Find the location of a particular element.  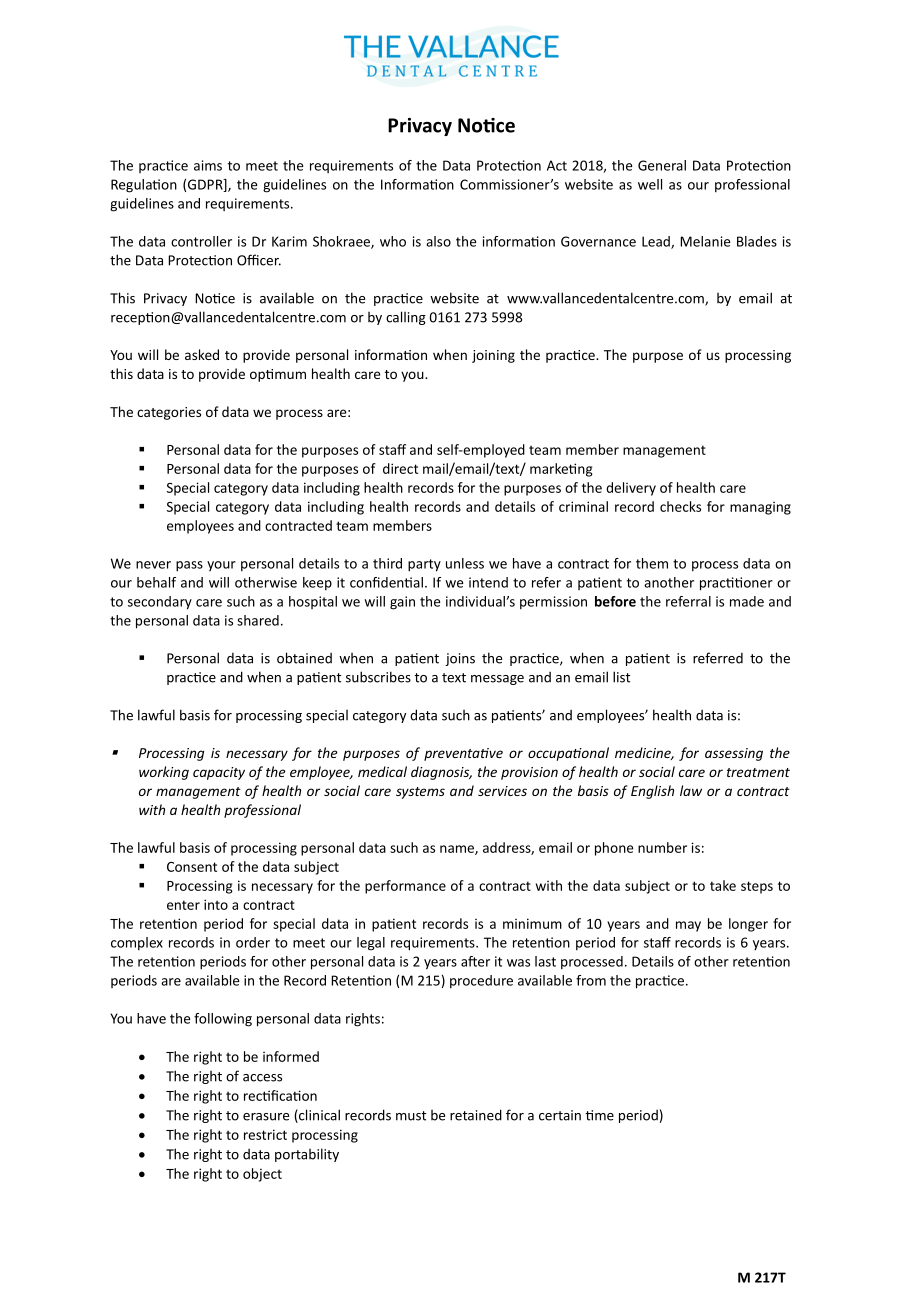

delivery is located at coordinates (631, 489).
